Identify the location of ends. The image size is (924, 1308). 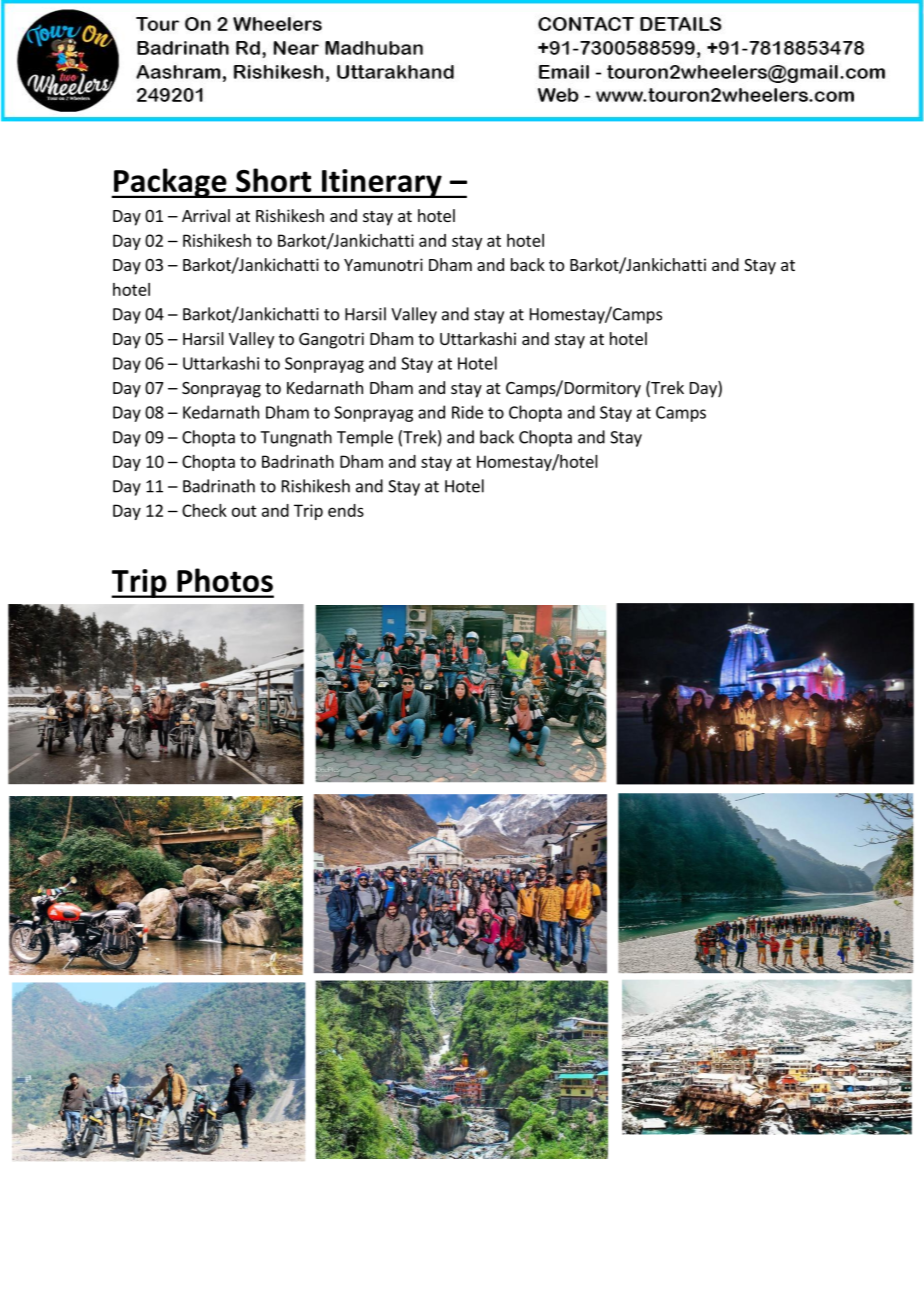
(346, 510).
